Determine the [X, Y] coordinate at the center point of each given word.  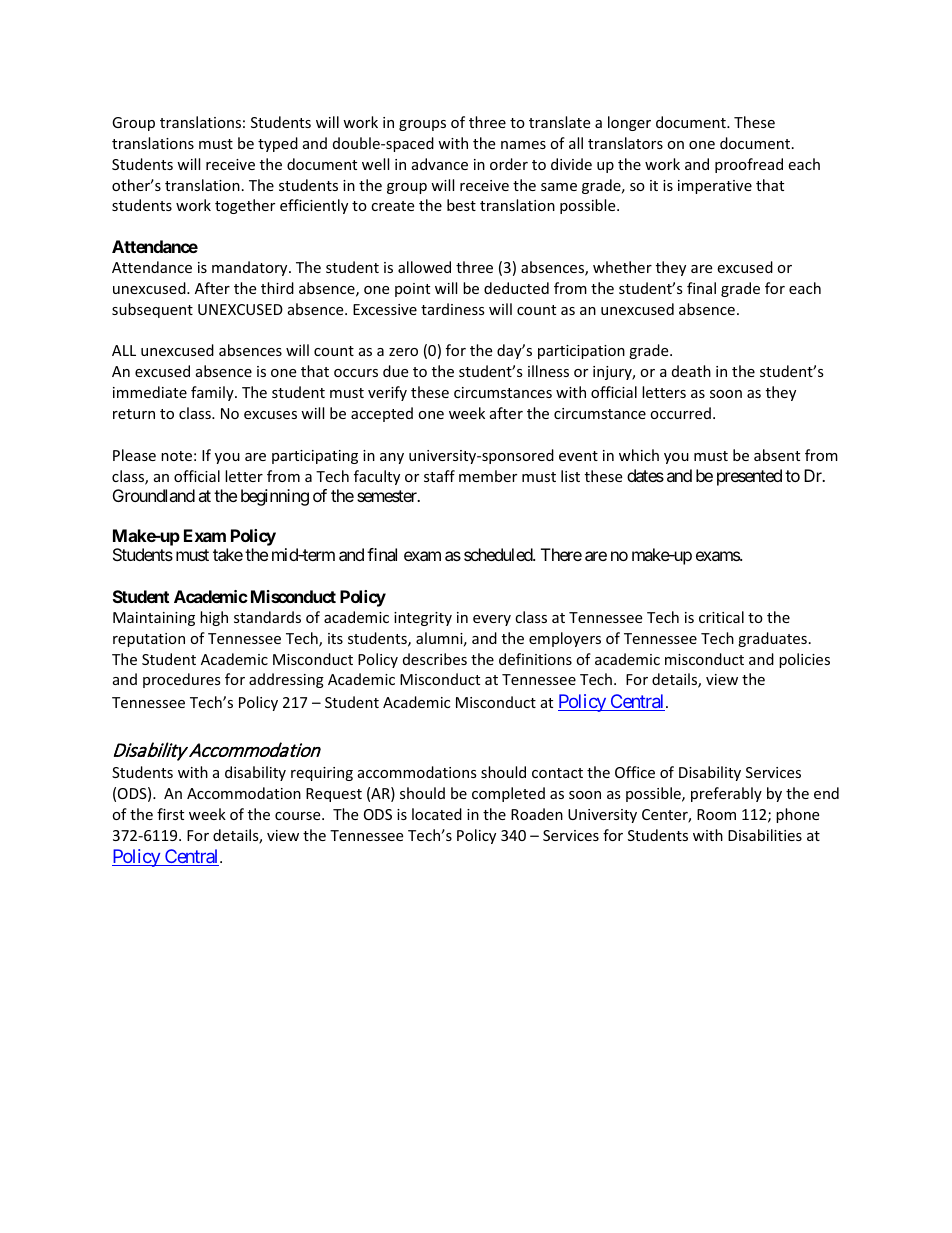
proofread [749, 165]
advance [440, 164]
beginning [275, 497]
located [437, 814]
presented [749, 477]
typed [278, 144]
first [170, 814]
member [488, 476]
